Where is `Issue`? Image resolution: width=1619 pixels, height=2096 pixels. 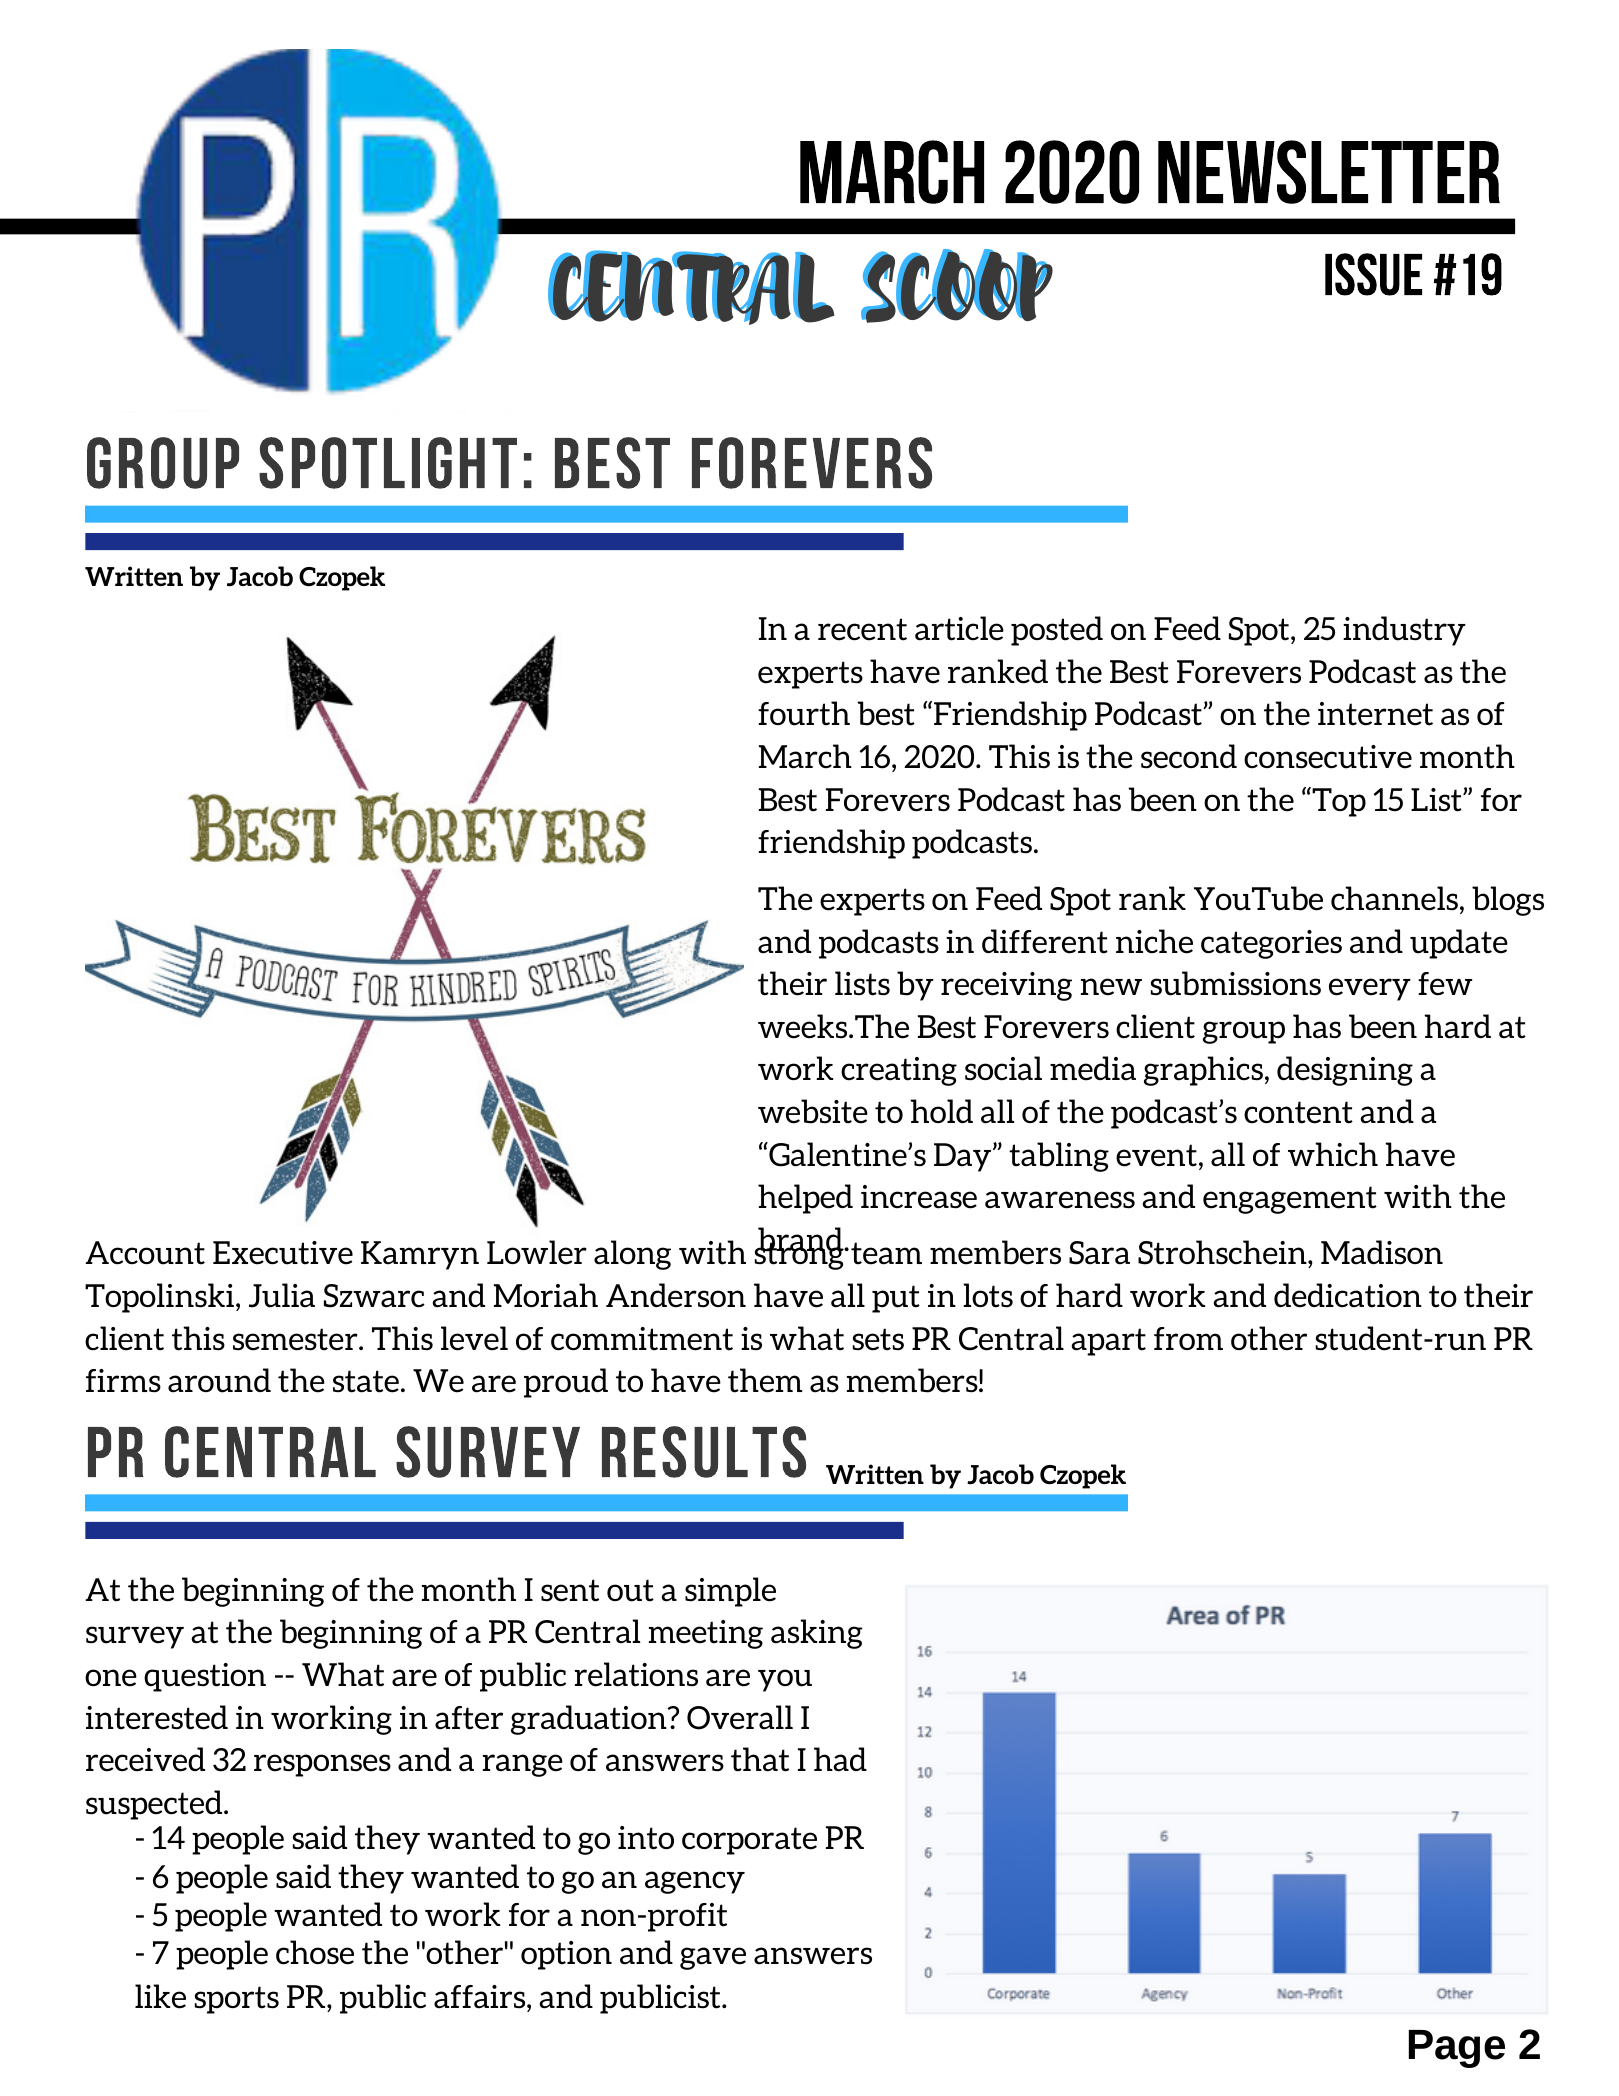
Issue is located at coordinates (1373, 274).
